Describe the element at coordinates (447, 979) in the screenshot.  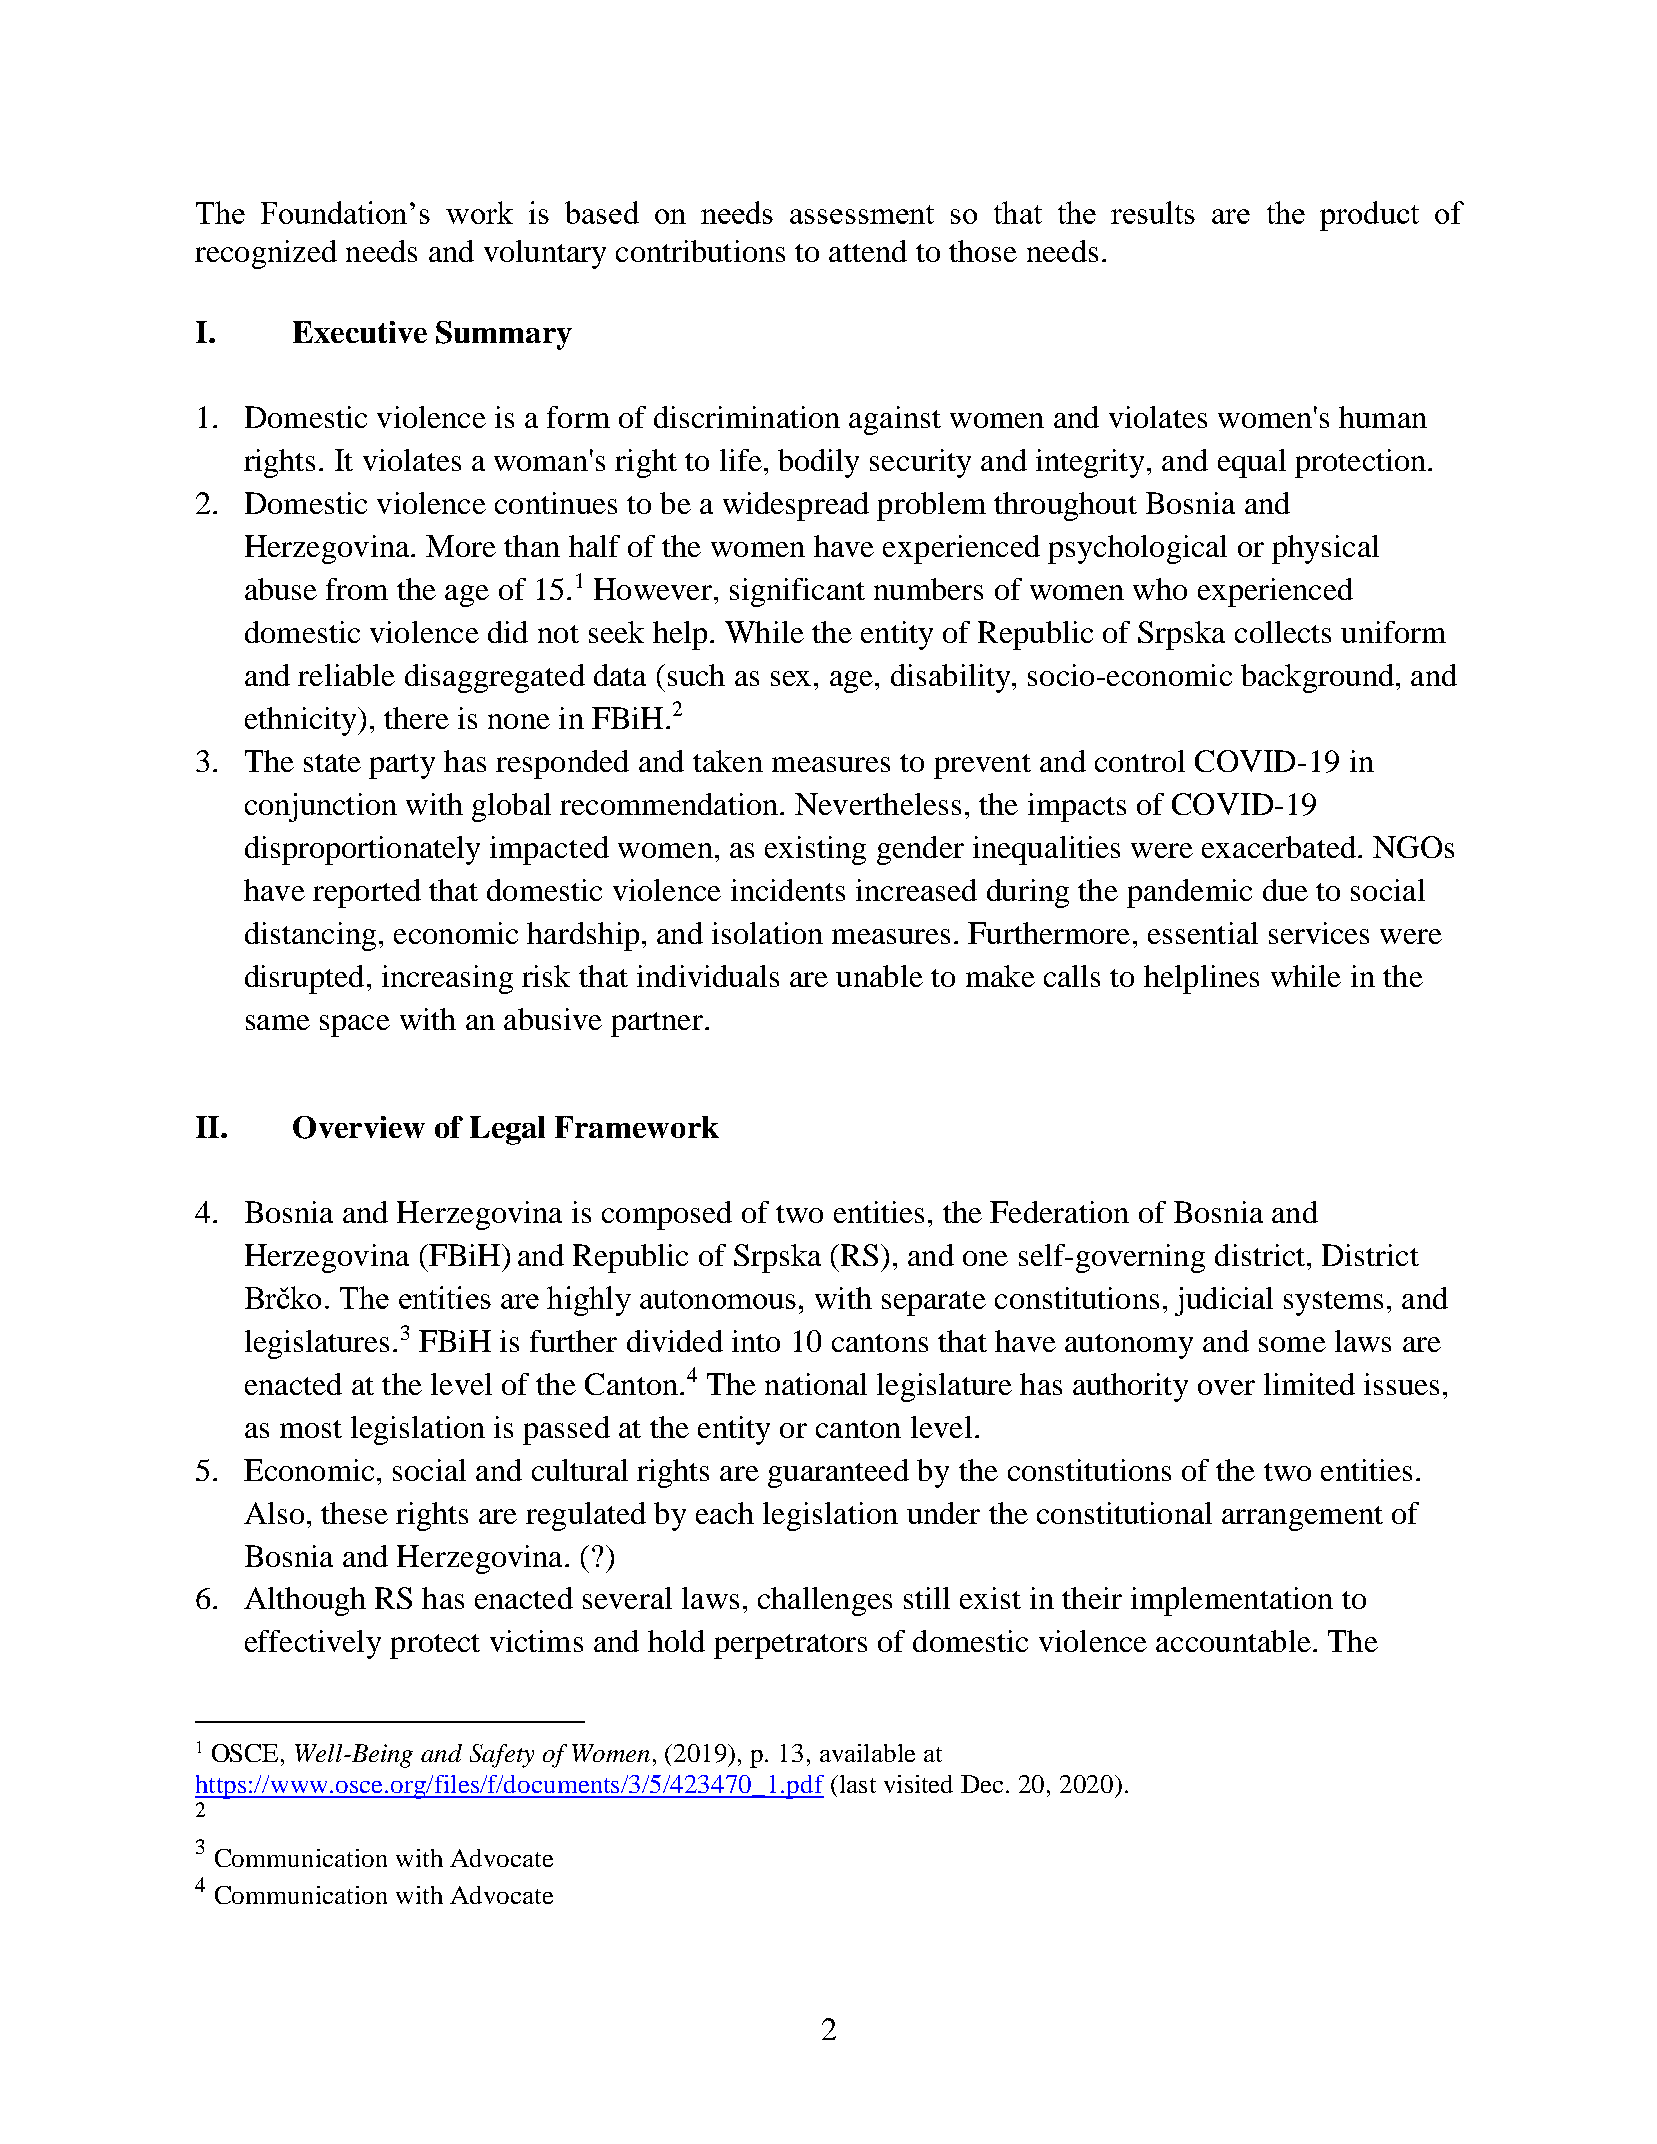
I see `increasing` at that location.
